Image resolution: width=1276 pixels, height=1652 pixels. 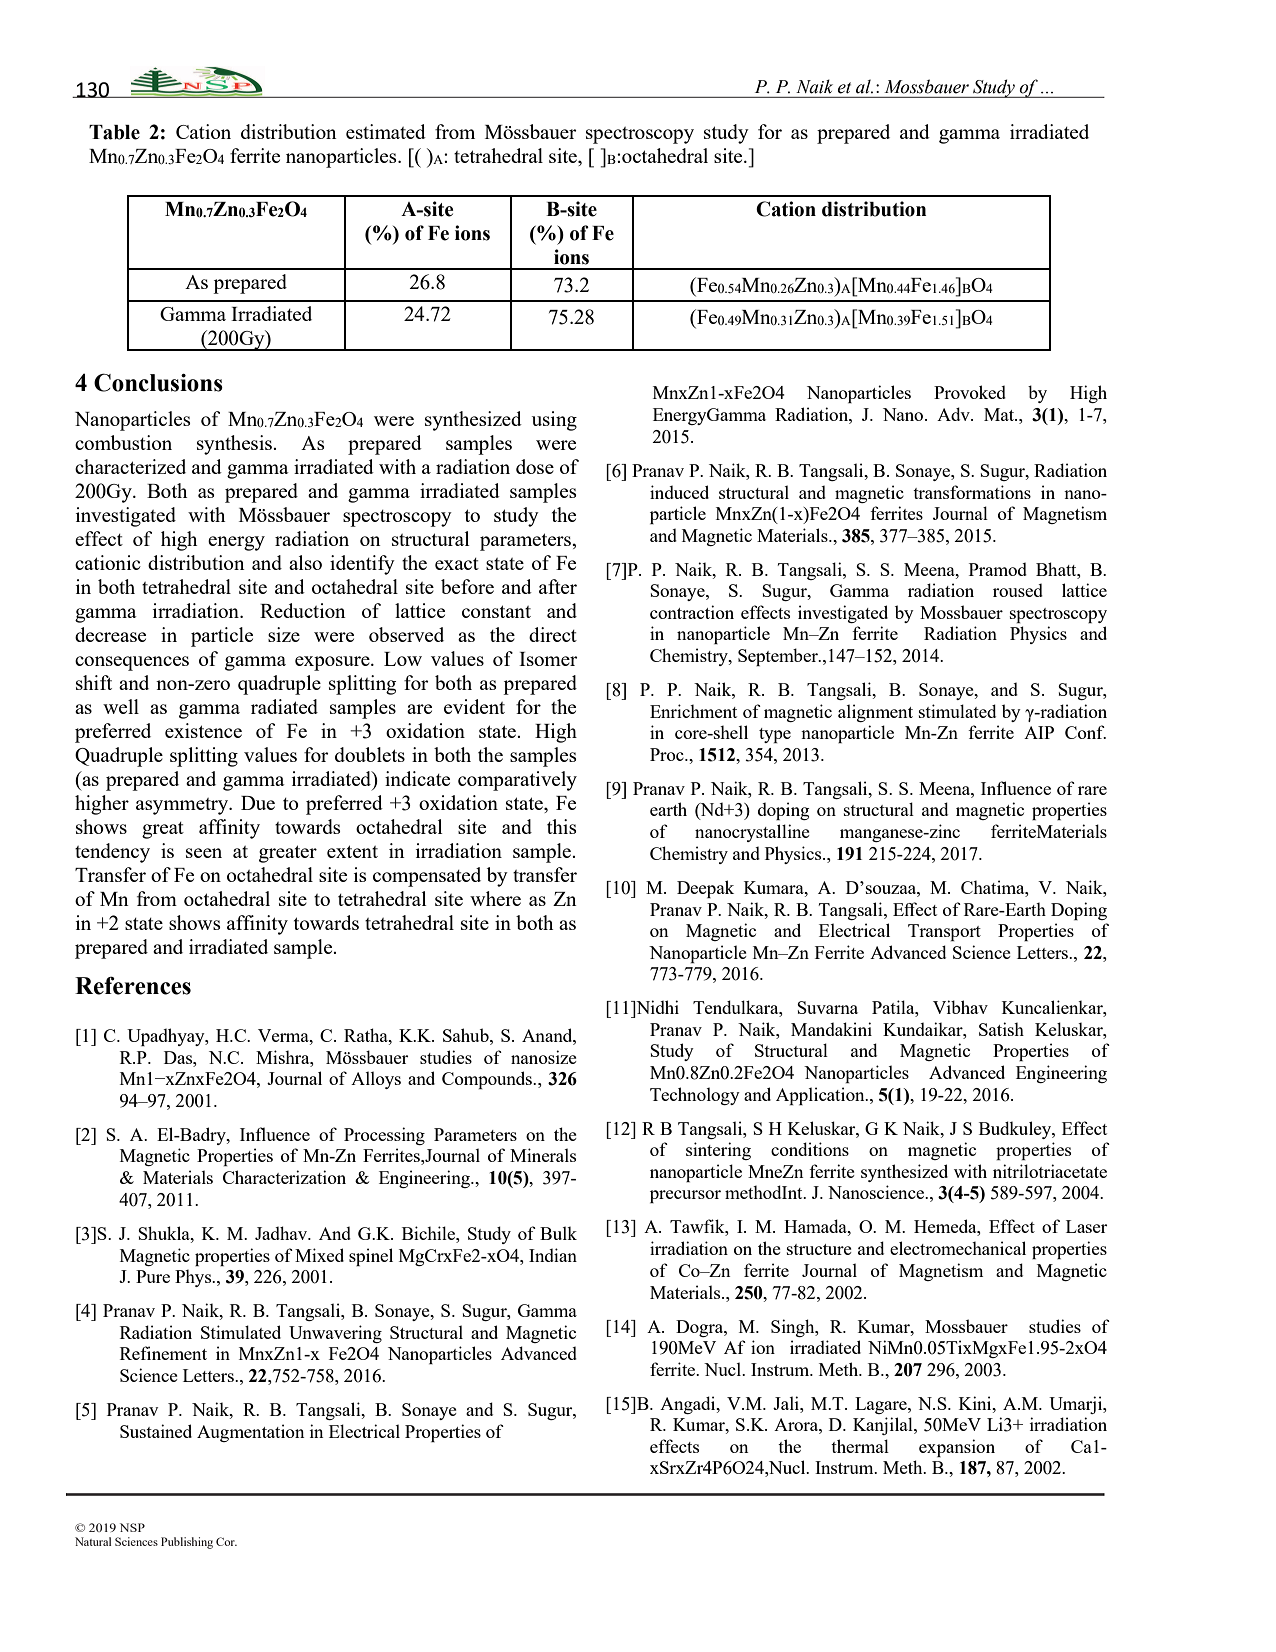 I want to click on Publishing, so click(x=187, y=1543).
